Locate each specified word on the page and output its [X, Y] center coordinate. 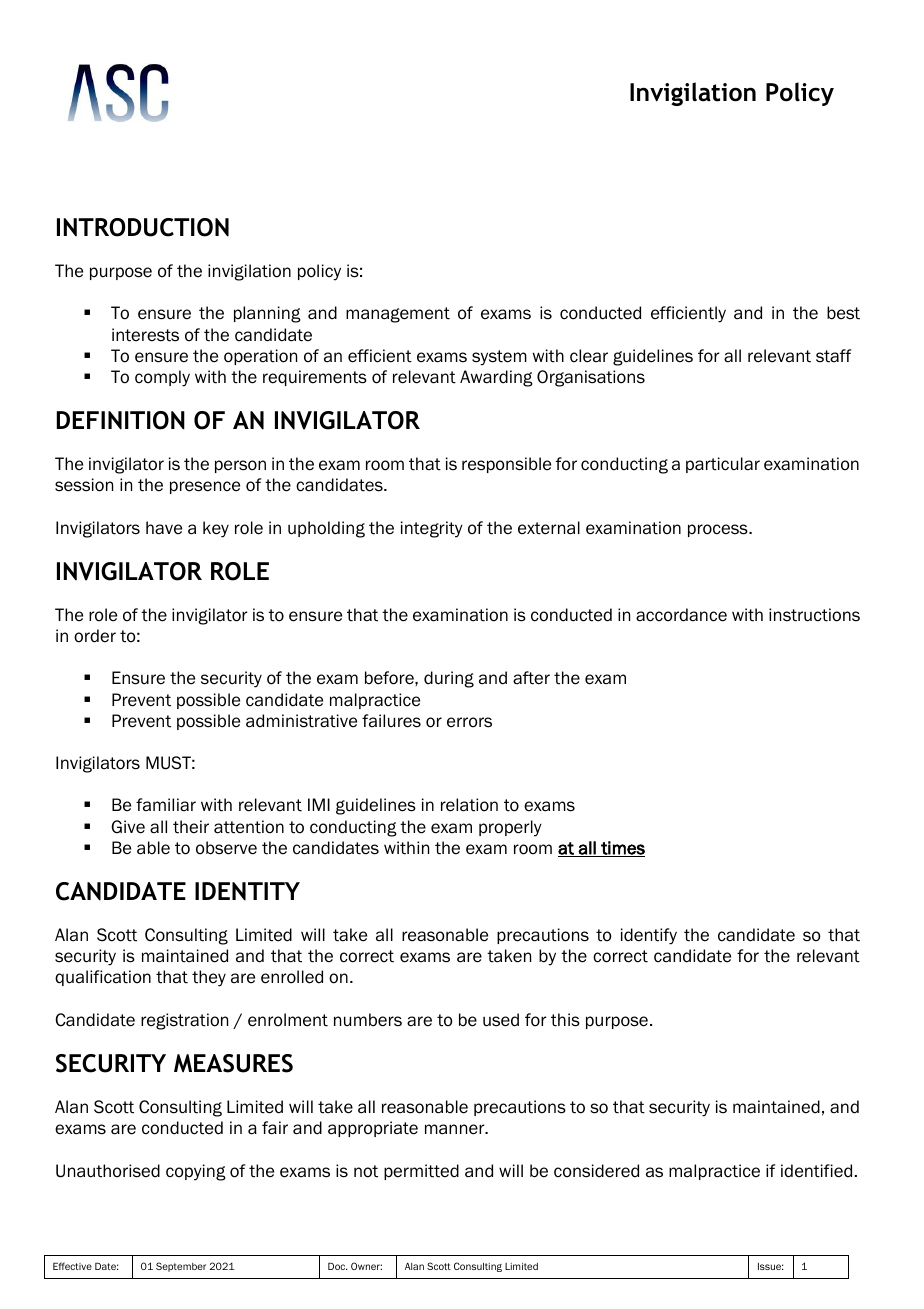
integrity [432, 529]
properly [510, 828]
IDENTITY [247, 891]
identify [649, 936]
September [181, 1267]
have [164, 528]
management [398, 315]
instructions [814, 615]
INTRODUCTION [143, 227]
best [843, 313]
